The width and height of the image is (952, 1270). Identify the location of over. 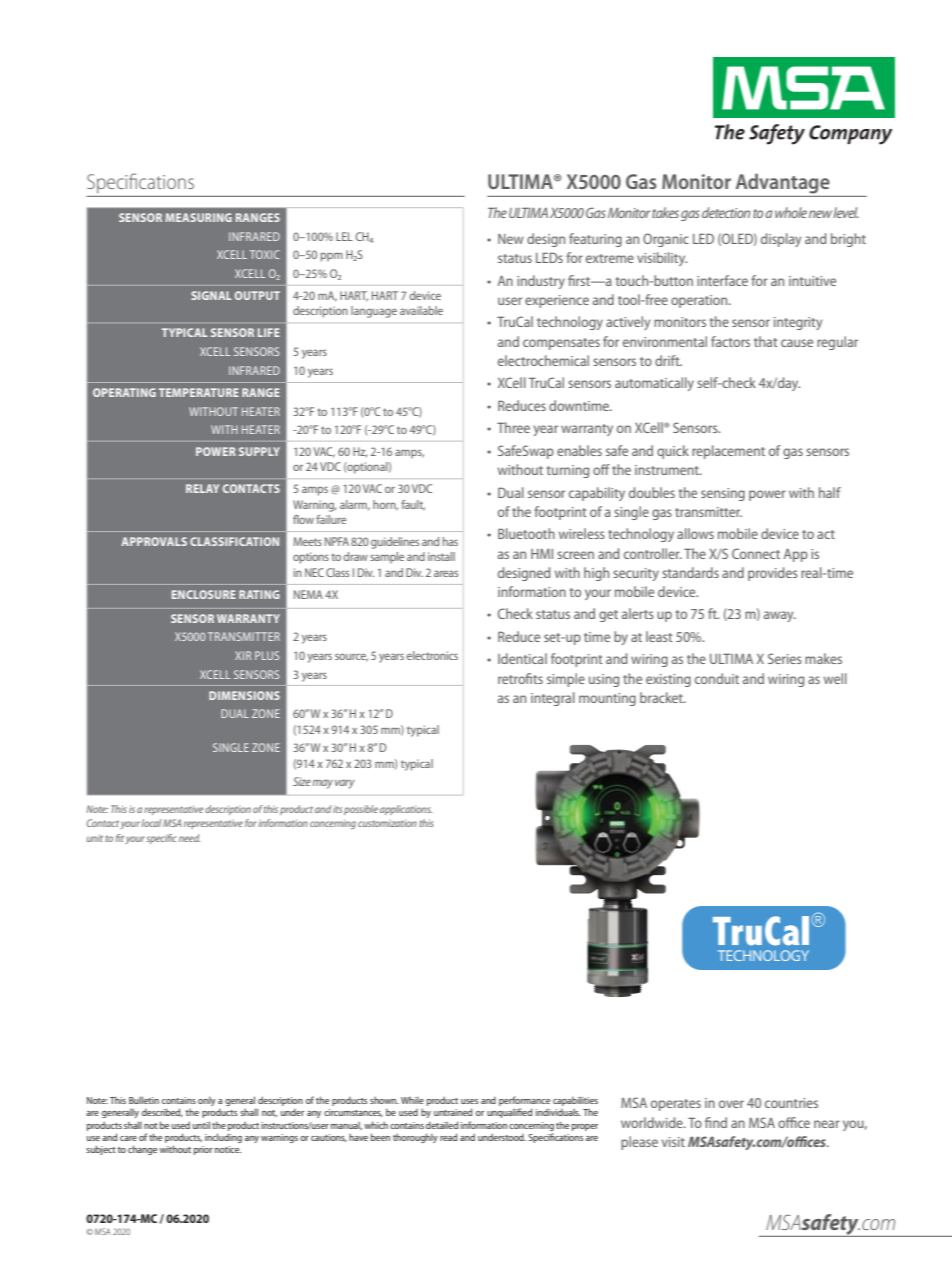
(731, 1104).
